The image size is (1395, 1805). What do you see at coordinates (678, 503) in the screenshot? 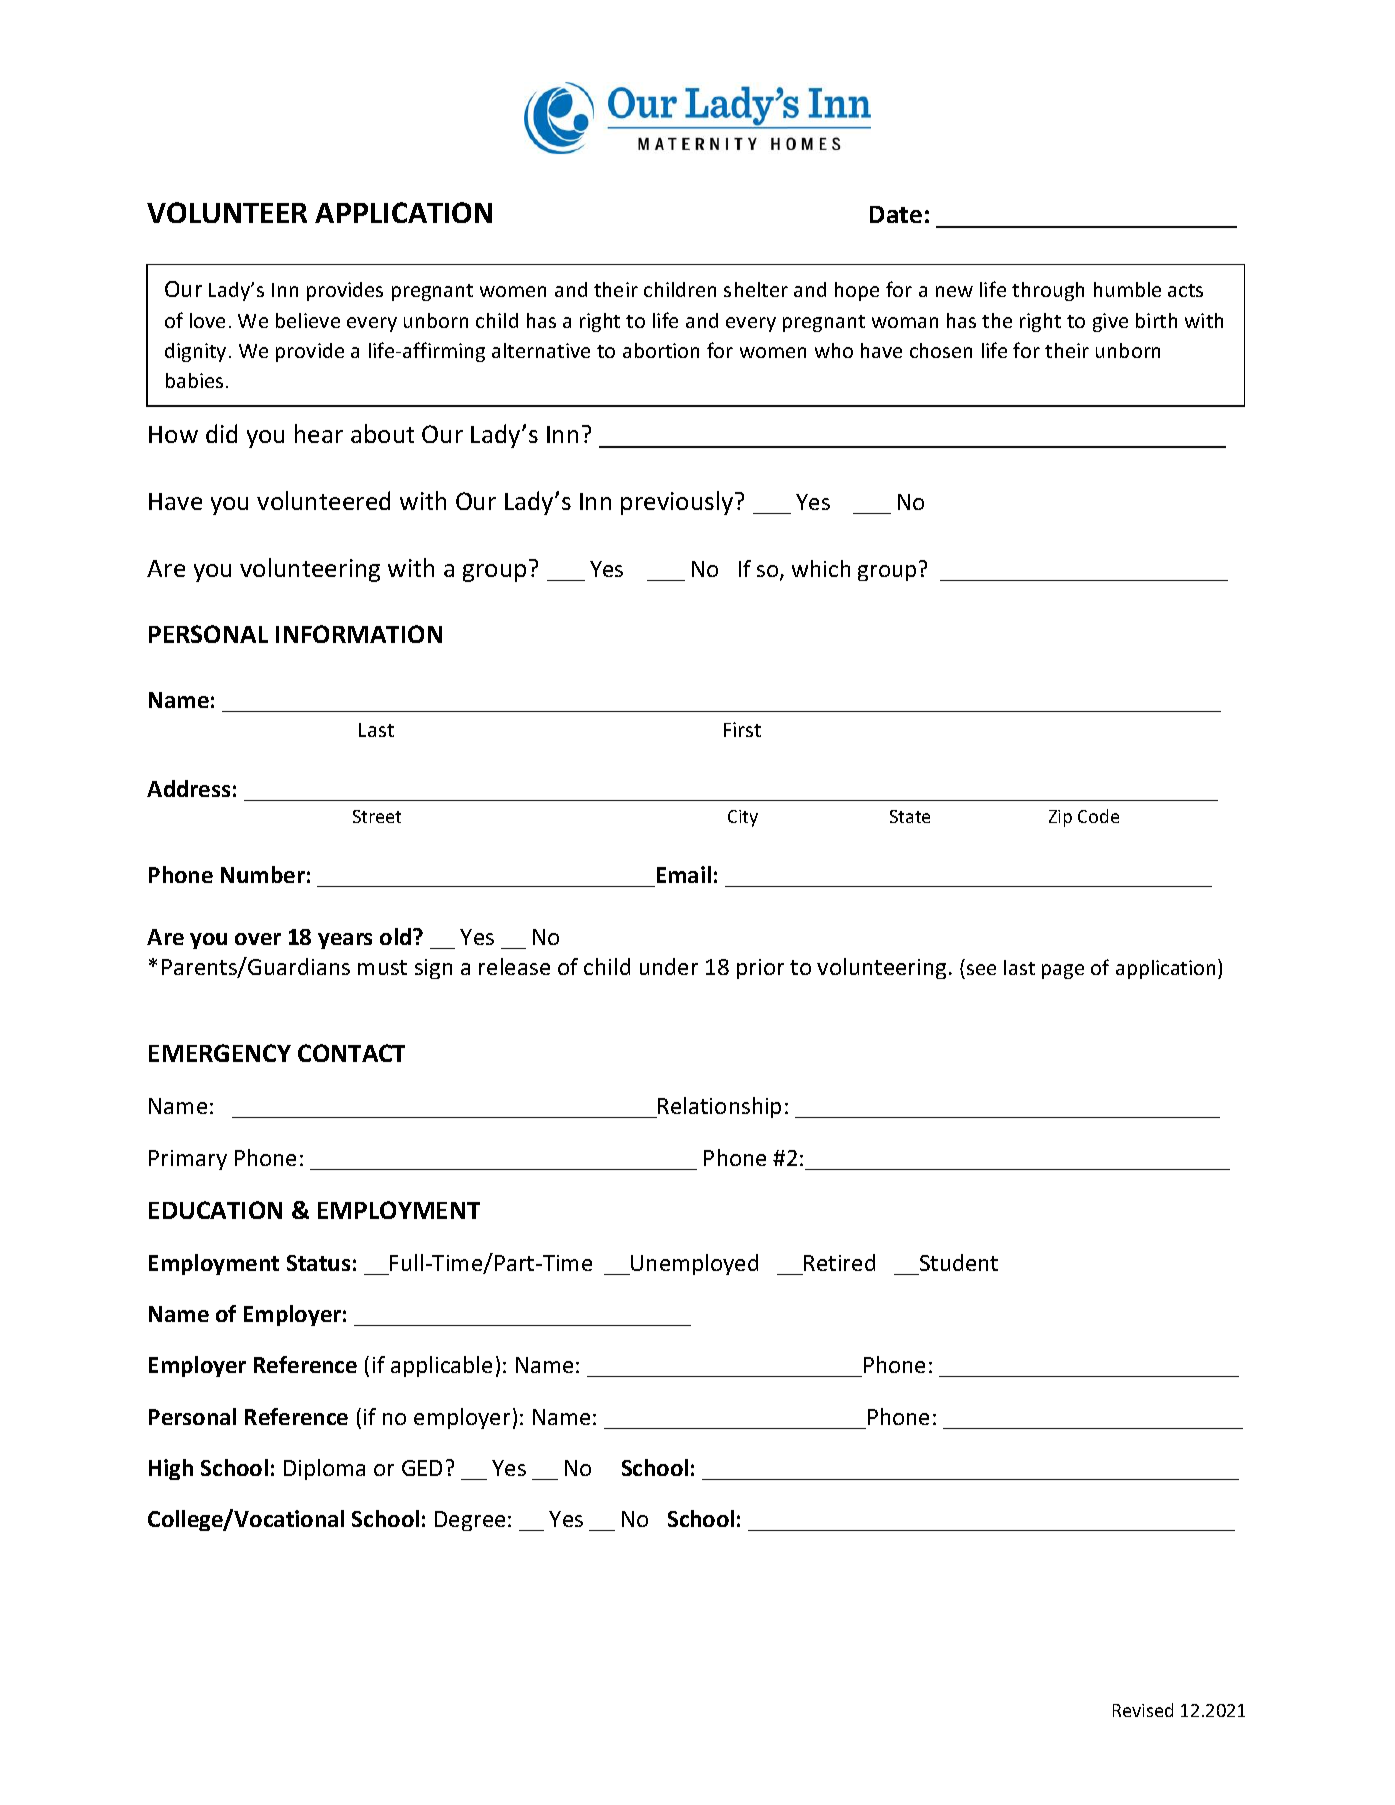
I see `previously` at bounding box center [678, 503].
